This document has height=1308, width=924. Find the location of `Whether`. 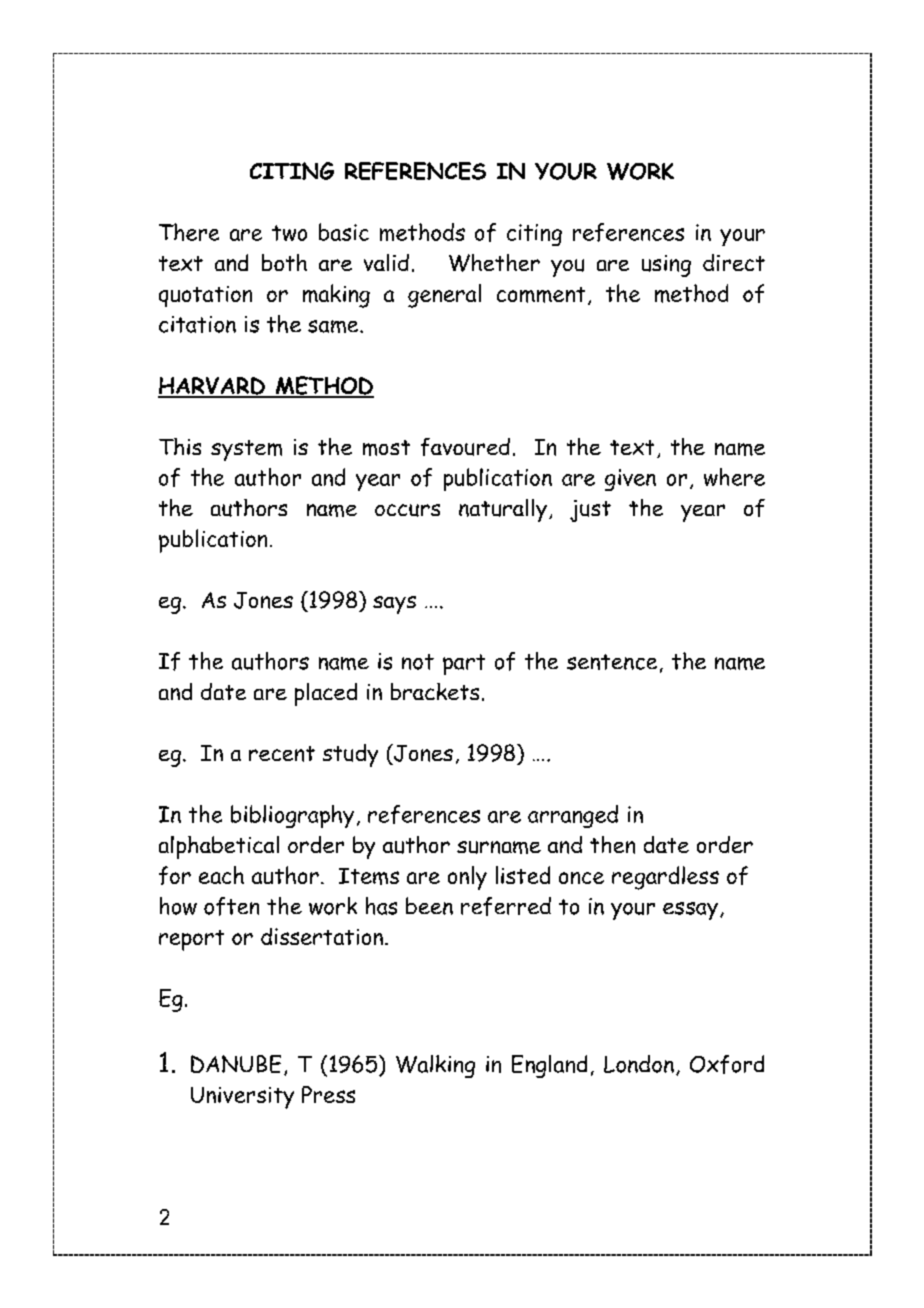

Whether is located at coordinates (494, 263).
